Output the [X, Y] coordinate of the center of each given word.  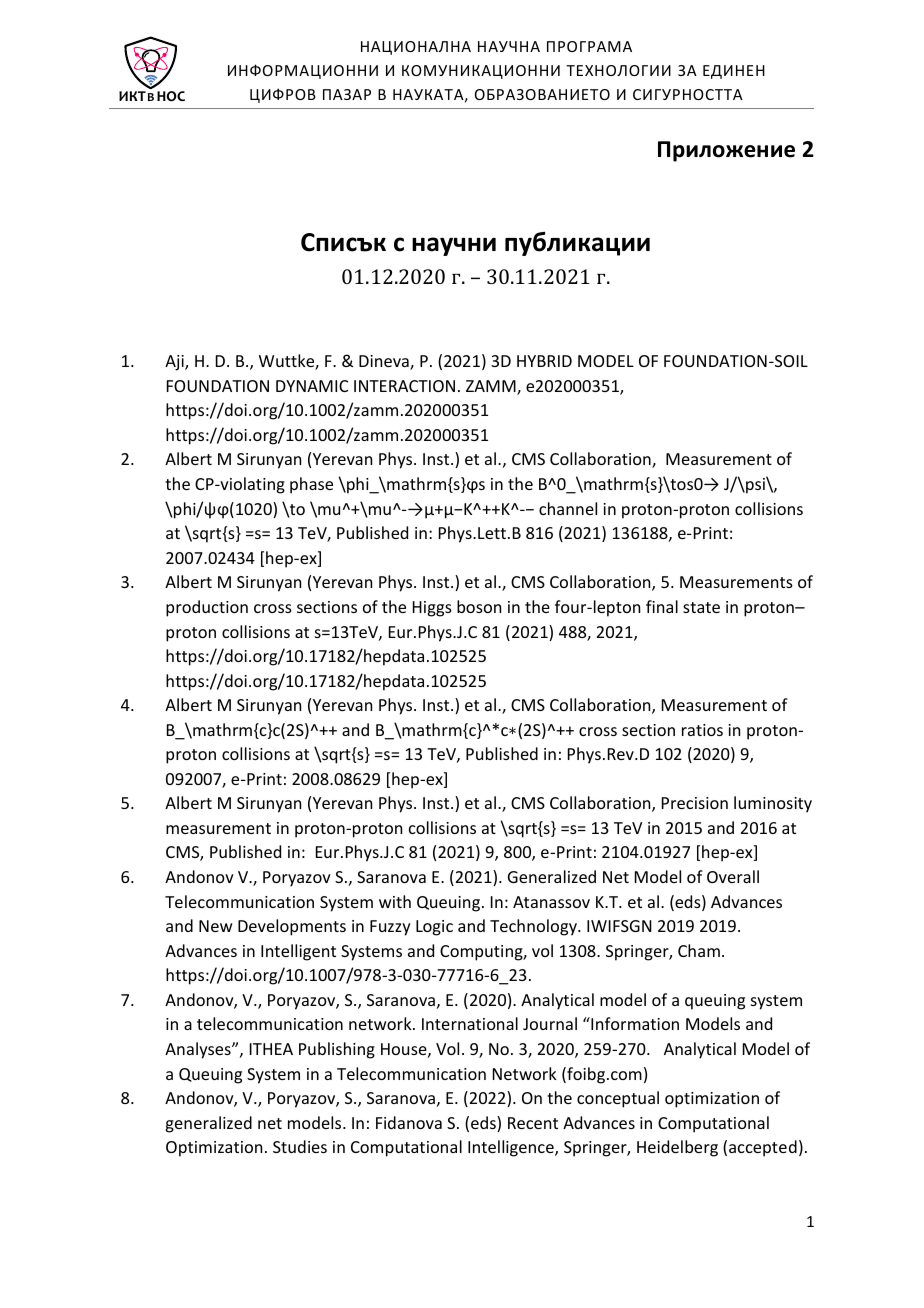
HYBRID [544, 361]
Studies [300, 1146]
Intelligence [512, 1148]
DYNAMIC [312, 386]
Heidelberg [677, 1148]
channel [568, 508]
